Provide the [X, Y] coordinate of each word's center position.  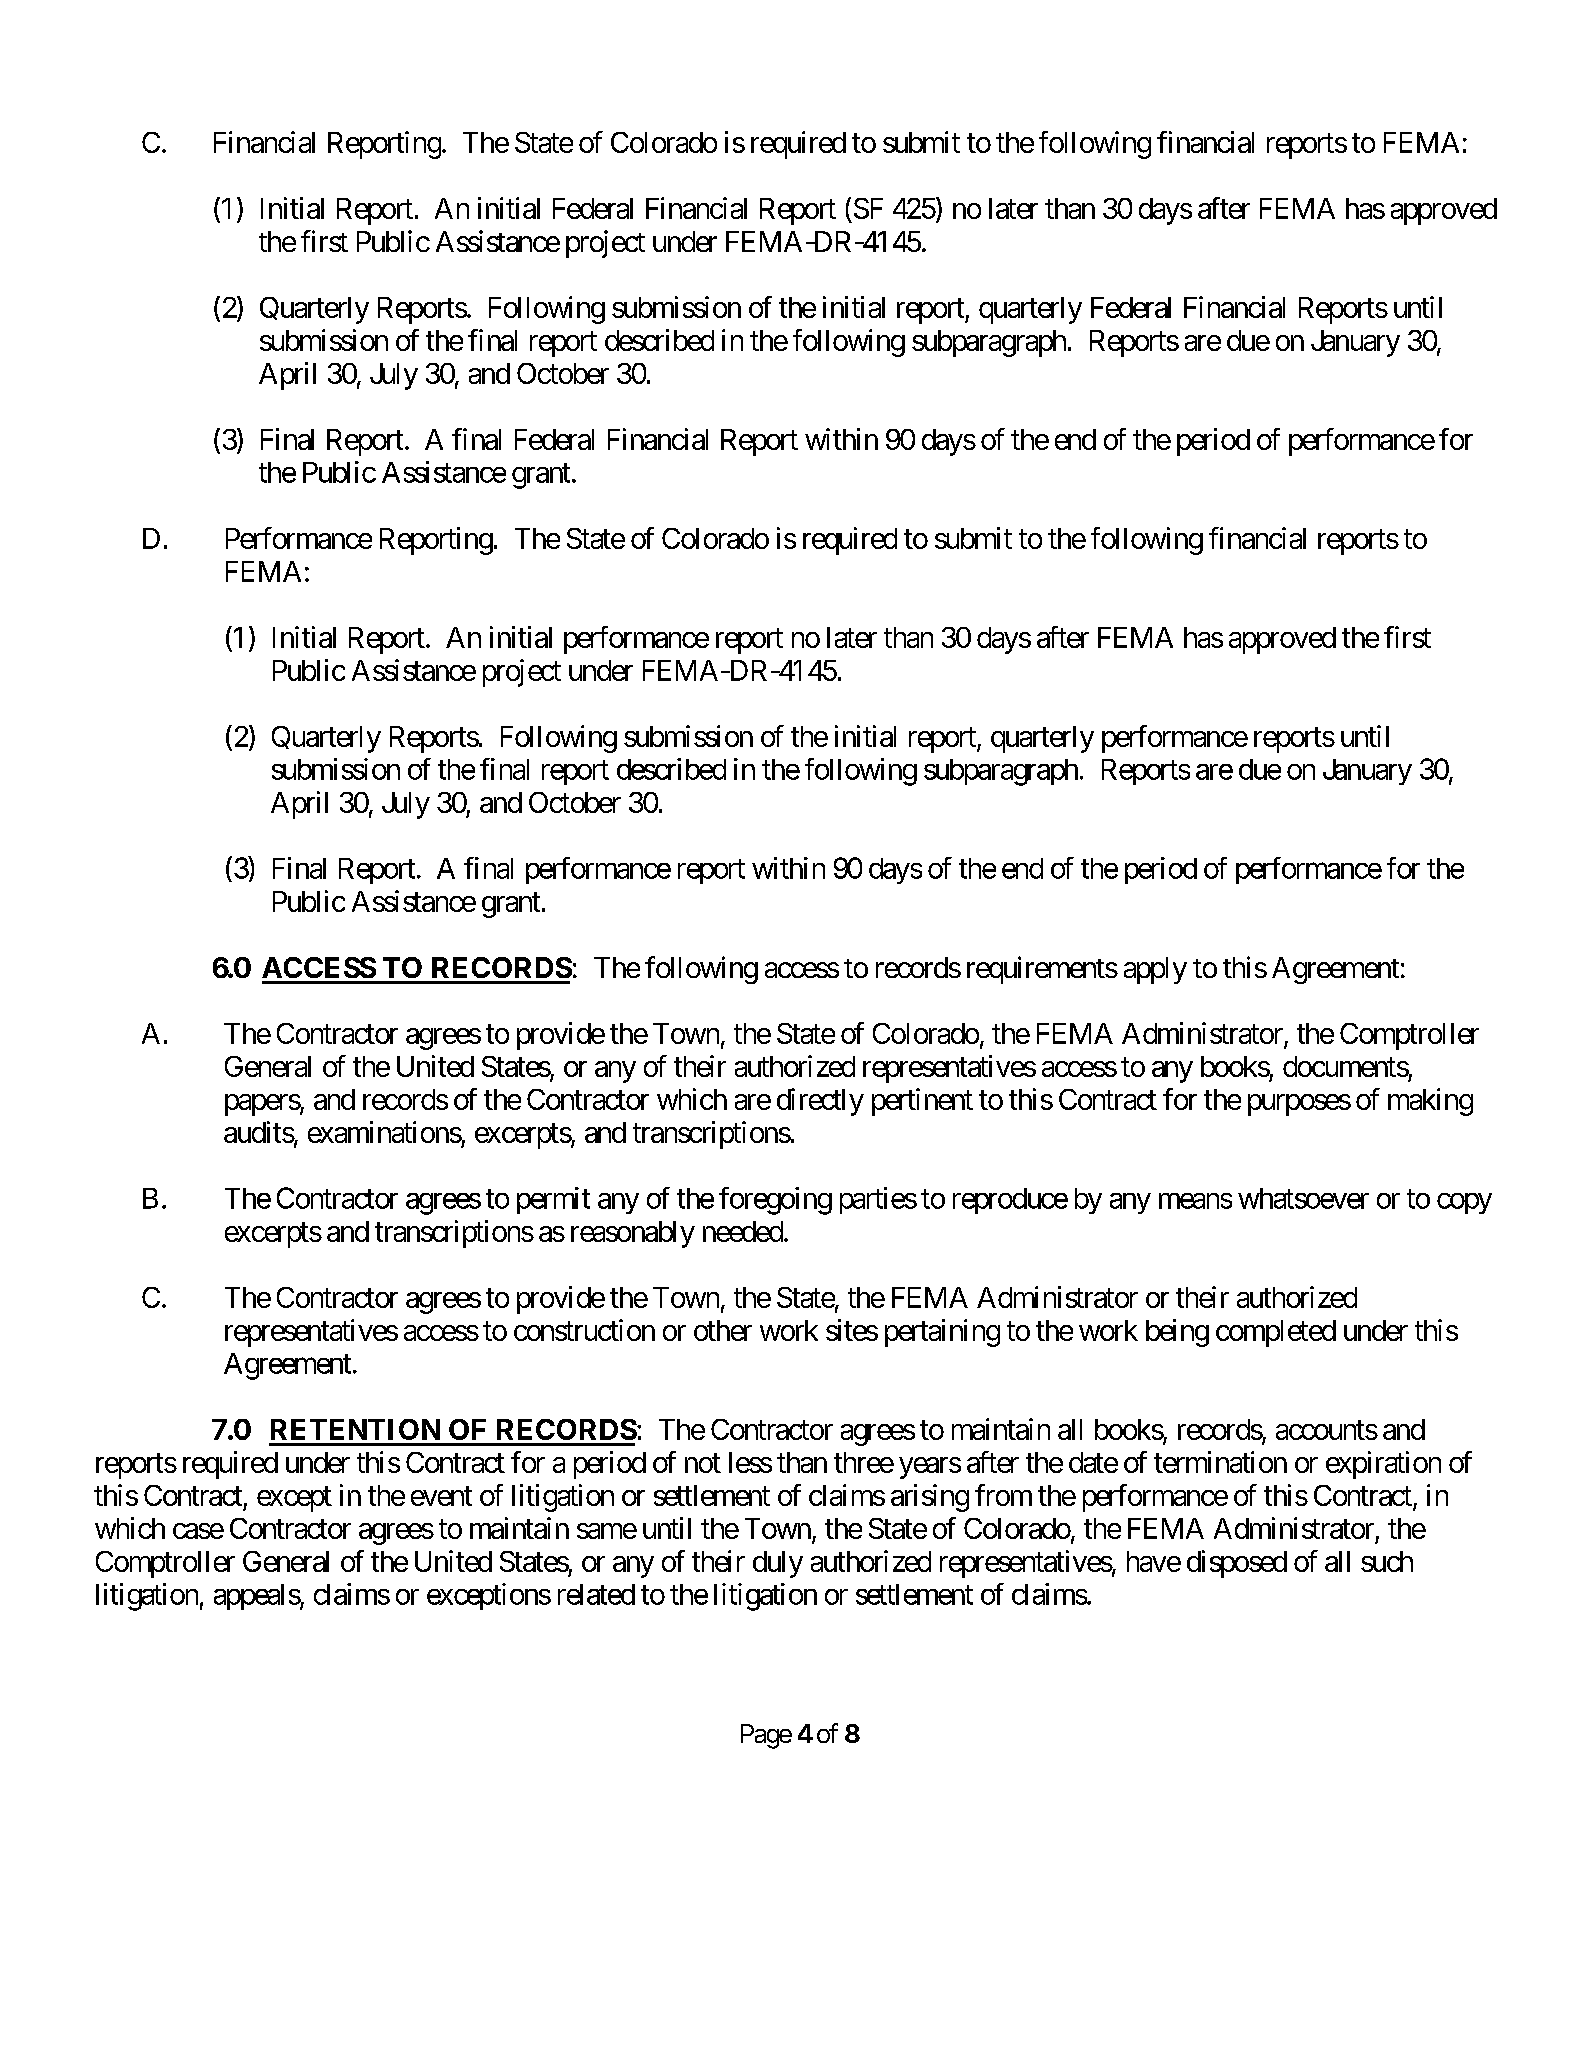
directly [820, 1102]
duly [778, 1564]
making [1430, 1102]
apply [1155, 970]
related [596, 1594]
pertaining [942, 1333]
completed [1276, 1333]
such [1387, 1561]
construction [584, 1330]
